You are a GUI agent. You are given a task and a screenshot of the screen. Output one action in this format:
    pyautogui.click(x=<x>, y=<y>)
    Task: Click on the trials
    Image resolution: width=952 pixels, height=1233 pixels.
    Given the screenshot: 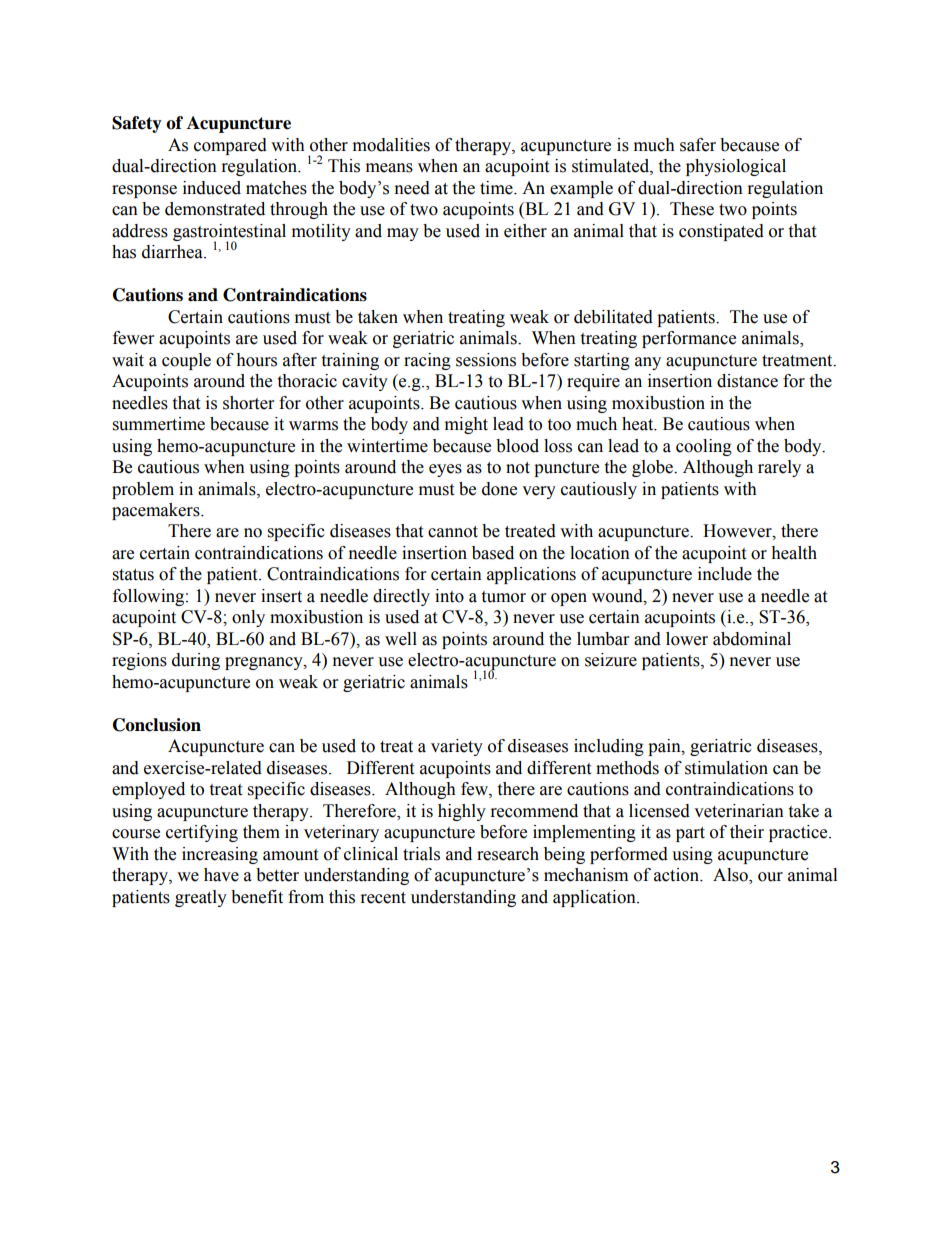 What is the action you would take?
    pyautogui.click(x=421, y=854)
